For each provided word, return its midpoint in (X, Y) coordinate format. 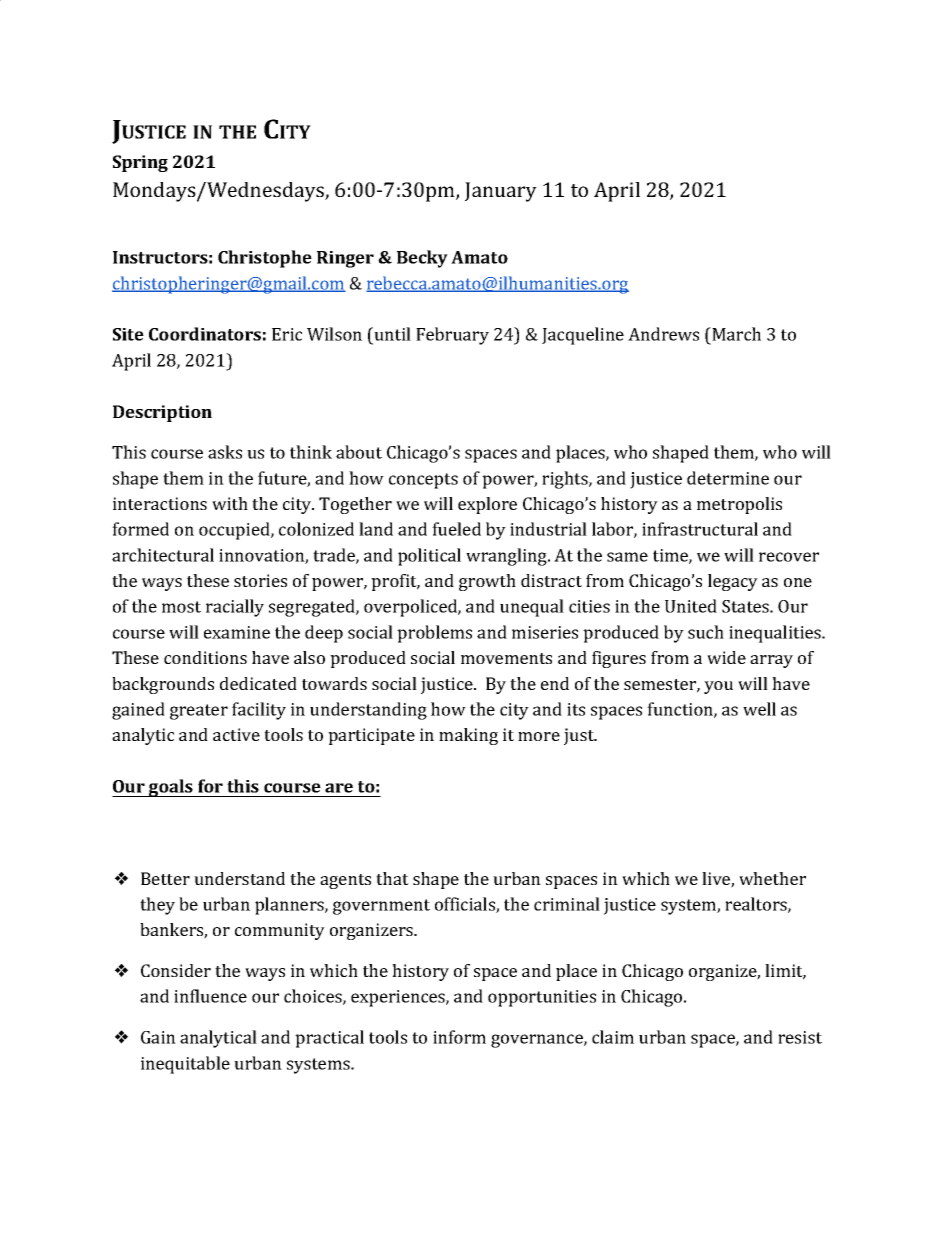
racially (235, 608)
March (735, 335)
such (706, 632)
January (501, 192)
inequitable (185, 1065)
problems (434, 634)
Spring (140, 163)
